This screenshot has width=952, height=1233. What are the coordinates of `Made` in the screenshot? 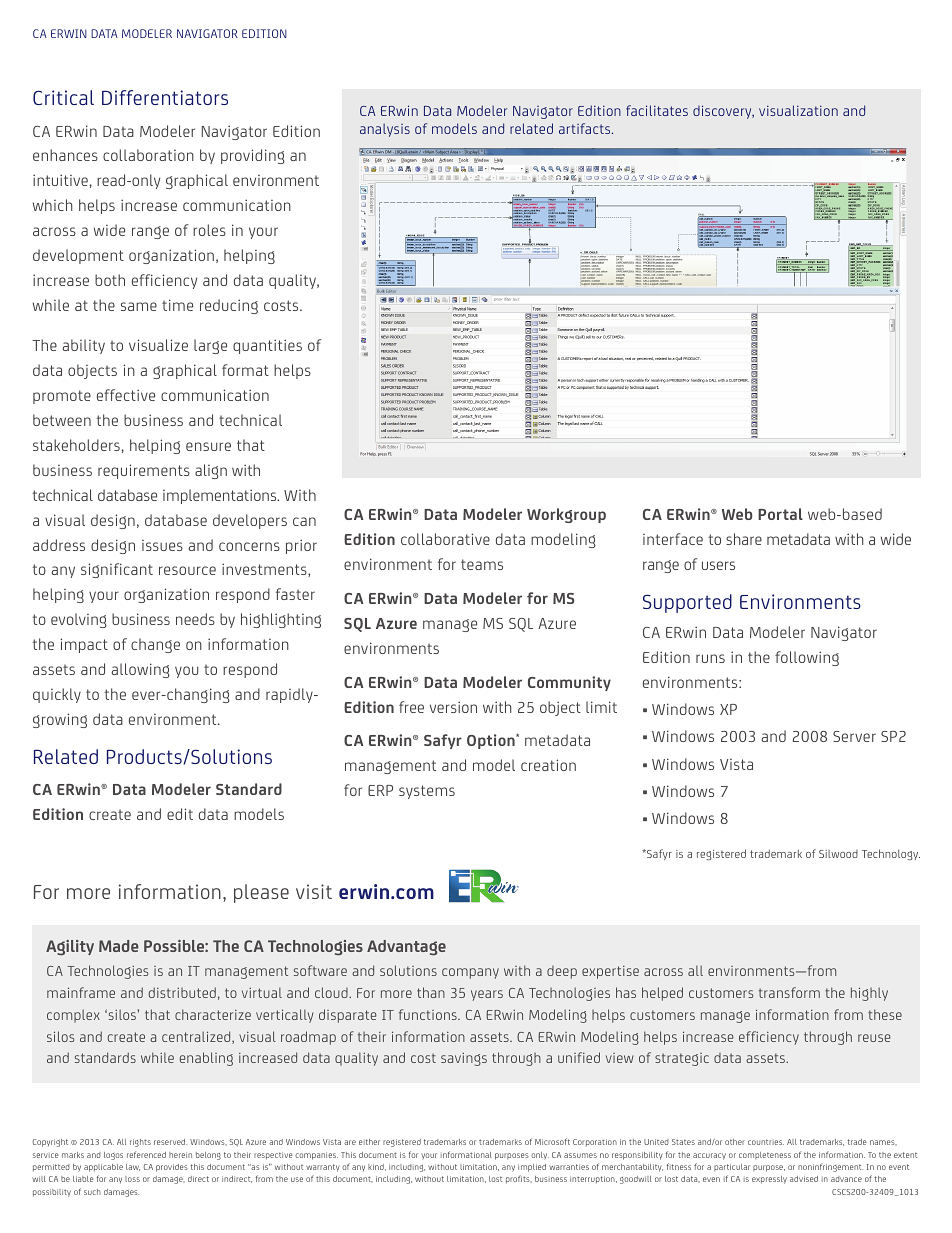 It's located at (118, 946).
